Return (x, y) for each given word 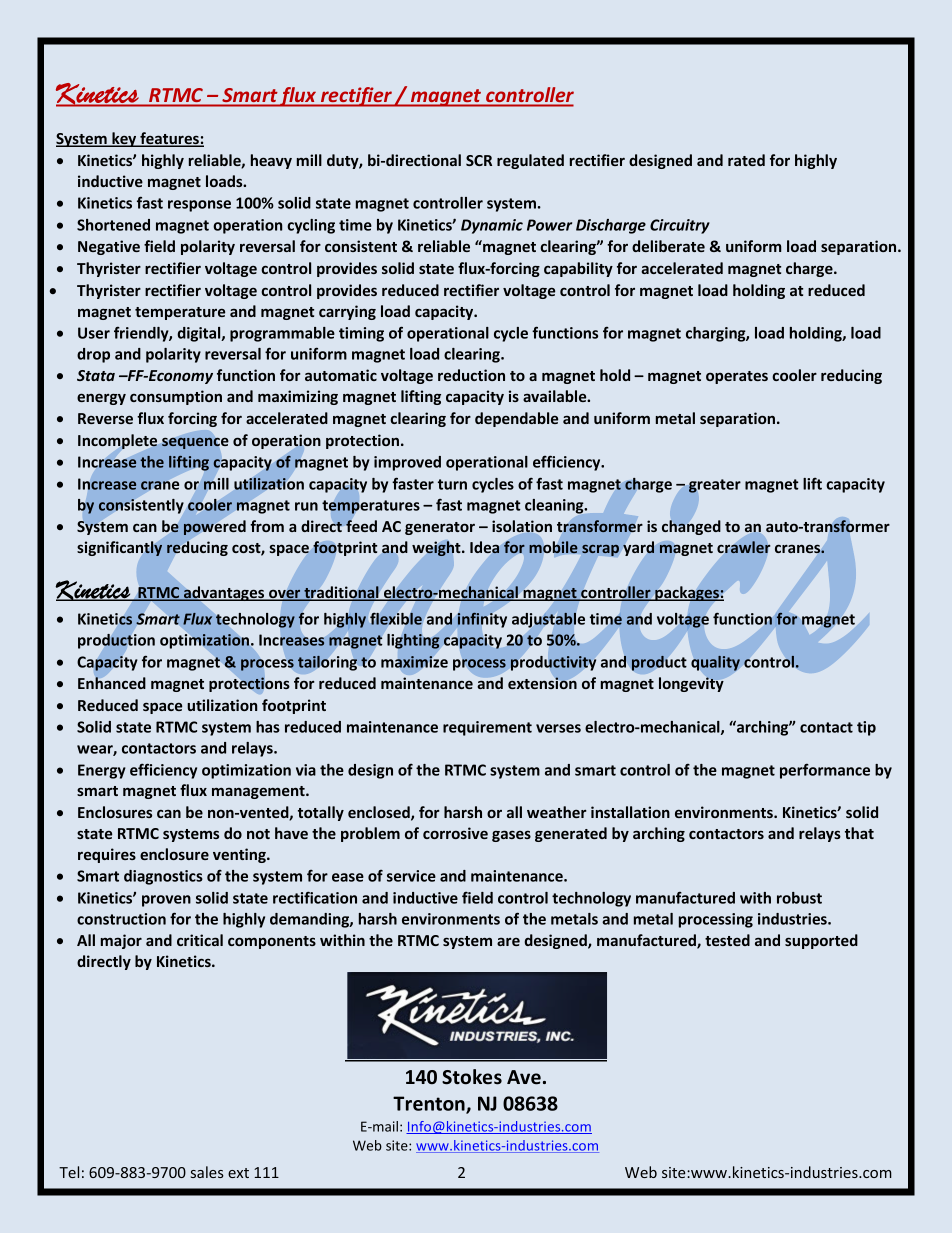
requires (107, 855)
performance (825, 771)
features (169, 139)
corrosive (455, 833)
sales (207, 1172)
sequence (195, 443)
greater (715, 486)
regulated (530, 161)
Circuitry (680, 226)
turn (452, 484)
